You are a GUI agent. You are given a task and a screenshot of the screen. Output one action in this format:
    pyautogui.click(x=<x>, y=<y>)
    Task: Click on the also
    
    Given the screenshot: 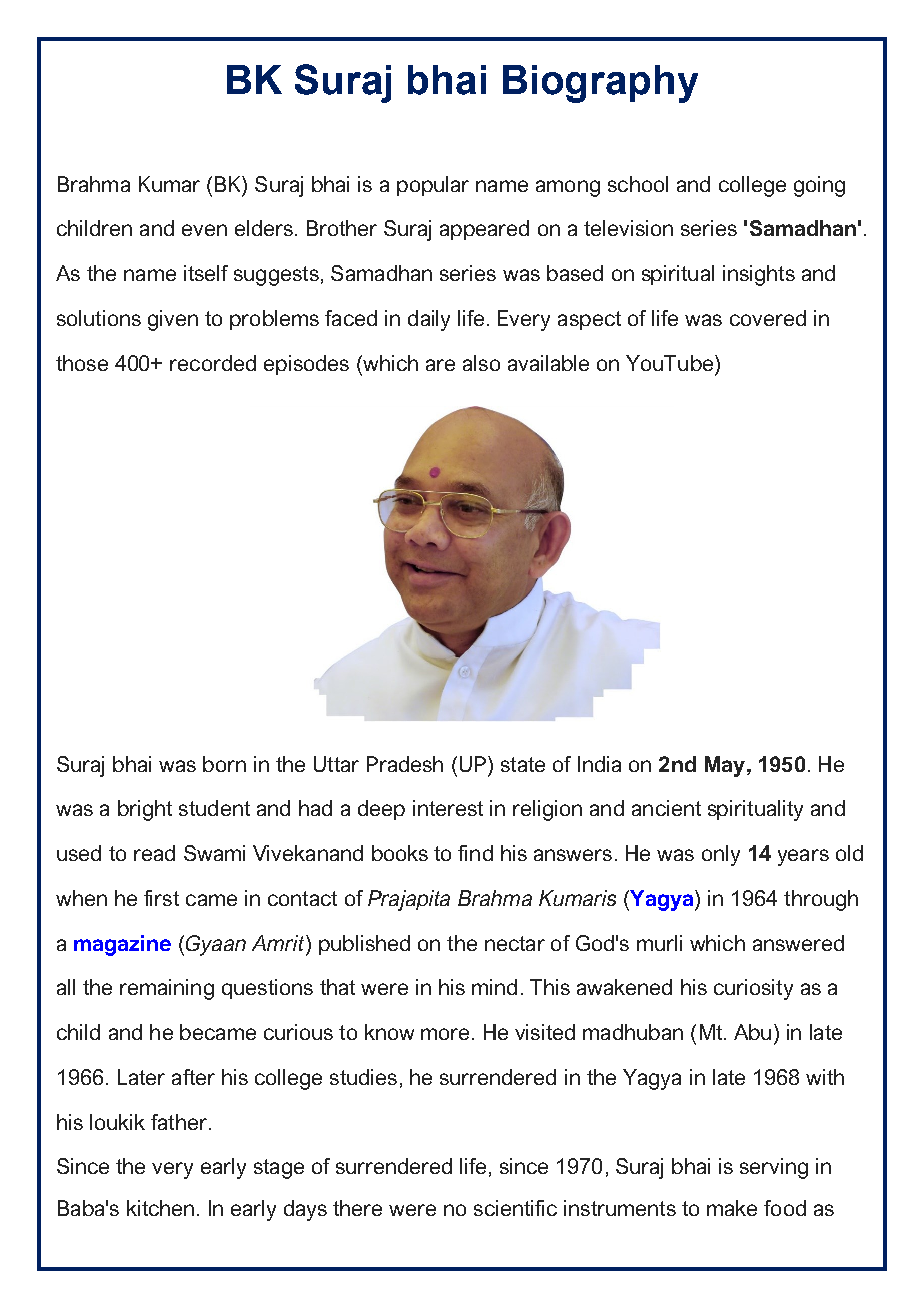 What is the action you would take?
    pyautogui.click(x=481, y=363)
